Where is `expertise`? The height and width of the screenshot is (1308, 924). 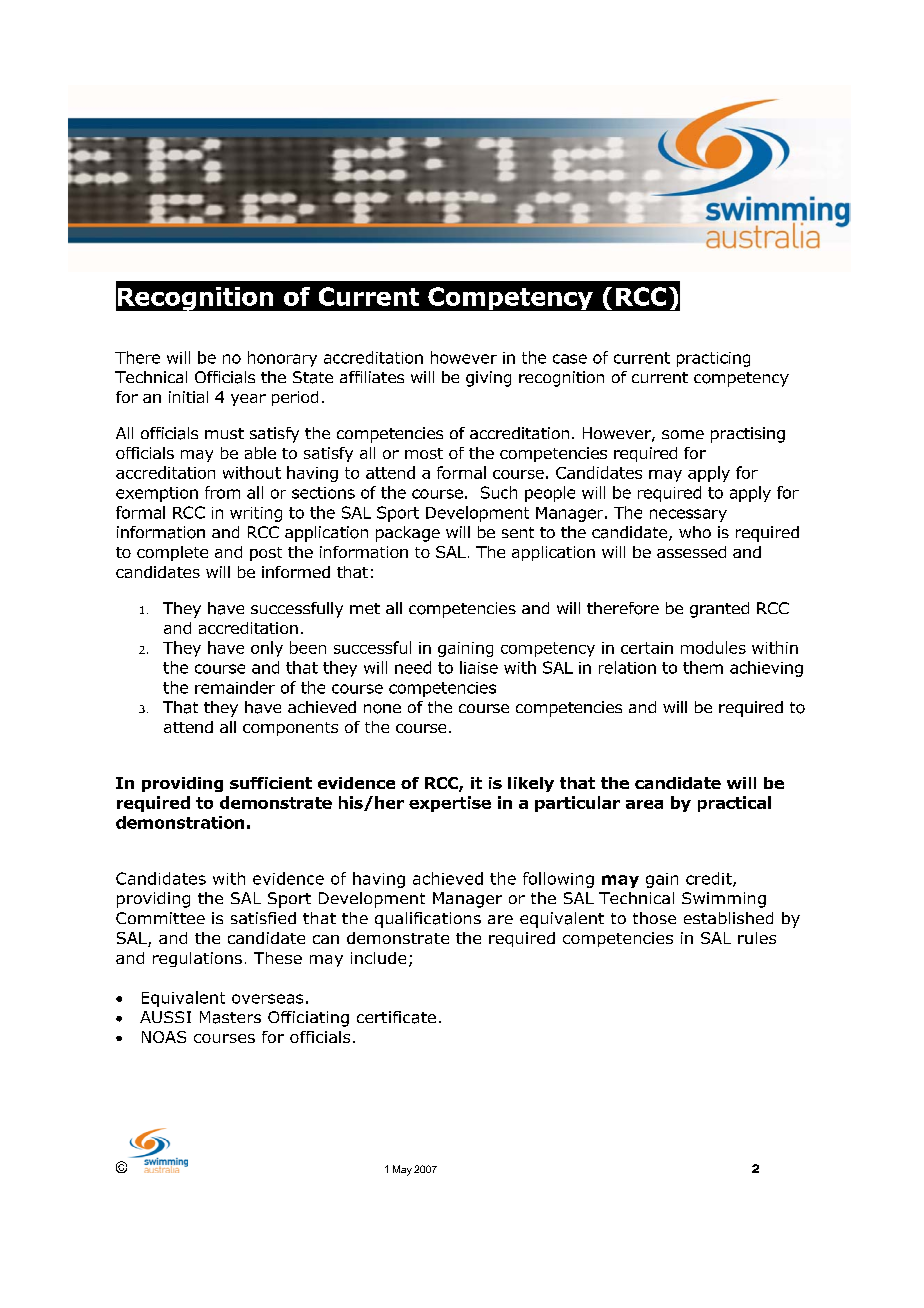 expertise is located at coordinates (450, 804).
